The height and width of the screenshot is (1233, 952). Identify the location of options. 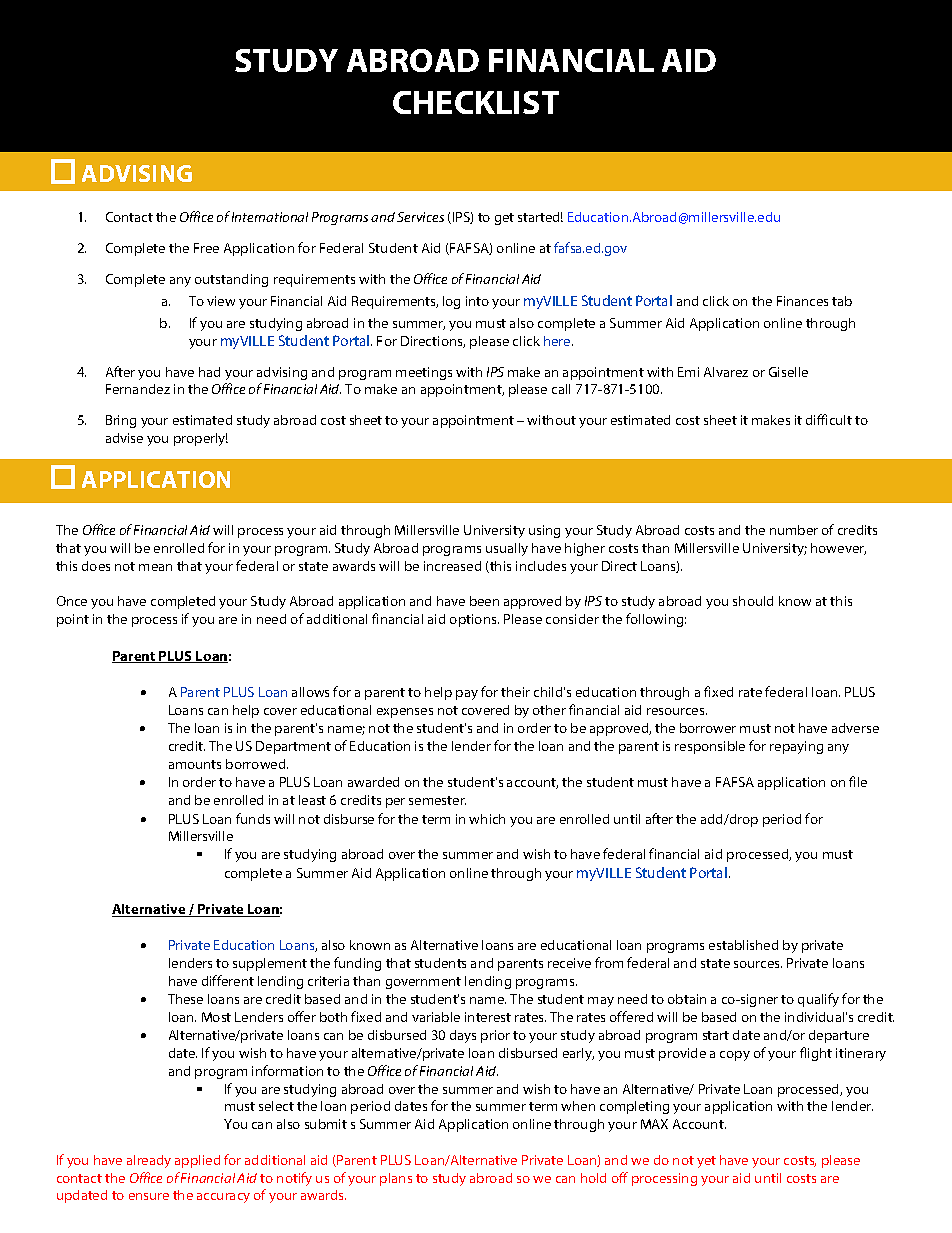
(474, 620).
